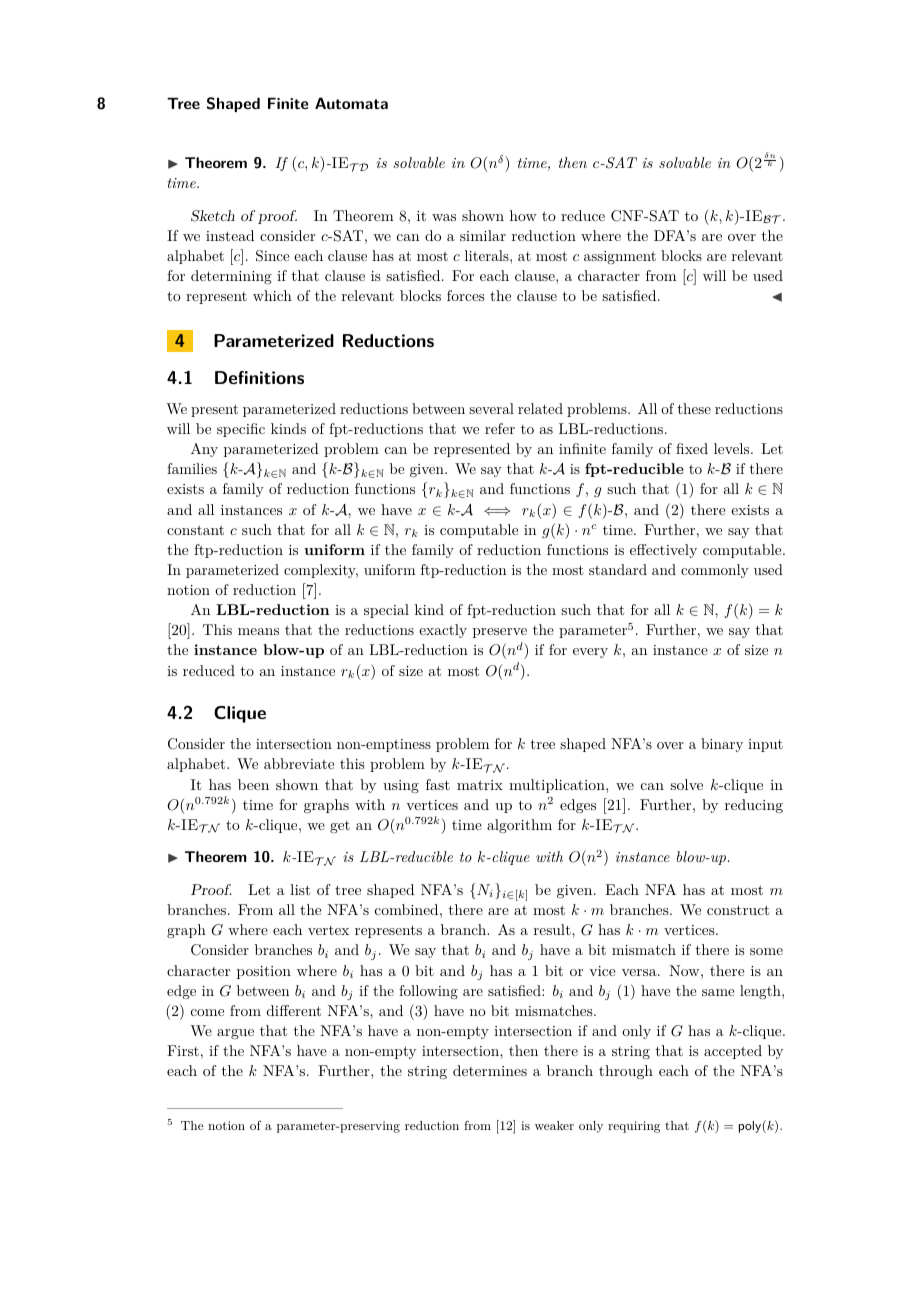 Image resolution: width=924 pixels, height=1308 pixels. I want to click on was, so click(444, 217).
